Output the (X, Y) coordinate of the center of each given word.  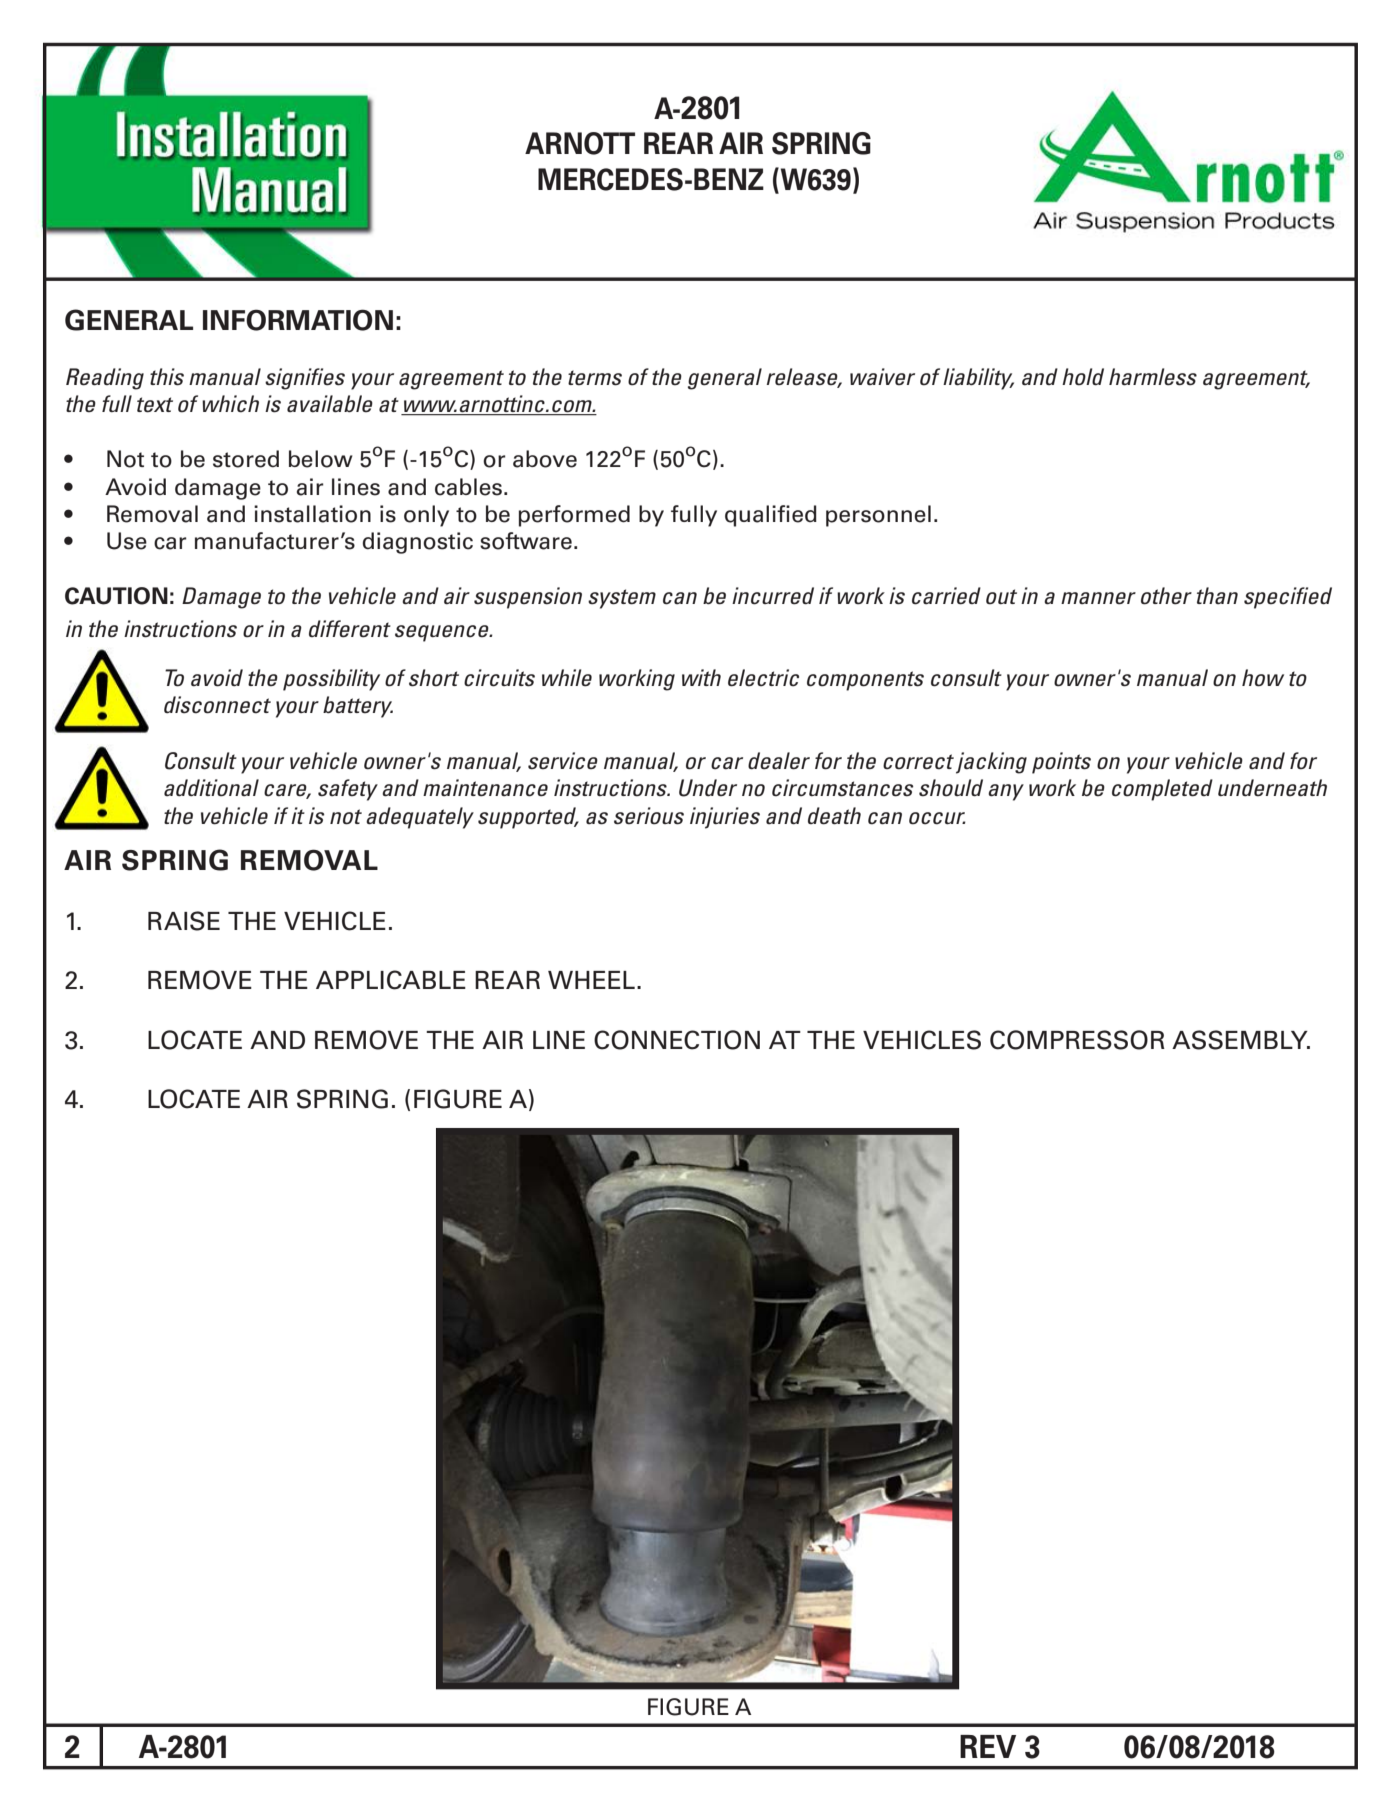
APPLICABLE (391, 980)
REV (988, 1746)
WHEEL (591, 980)
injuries (725, 818)
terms (595, 378)
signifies (305, 379)
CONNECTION (677, 1040)
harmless (1153, 377)
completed (1162, 790)
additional (211, 788)
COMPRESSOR (1077, 1040)
